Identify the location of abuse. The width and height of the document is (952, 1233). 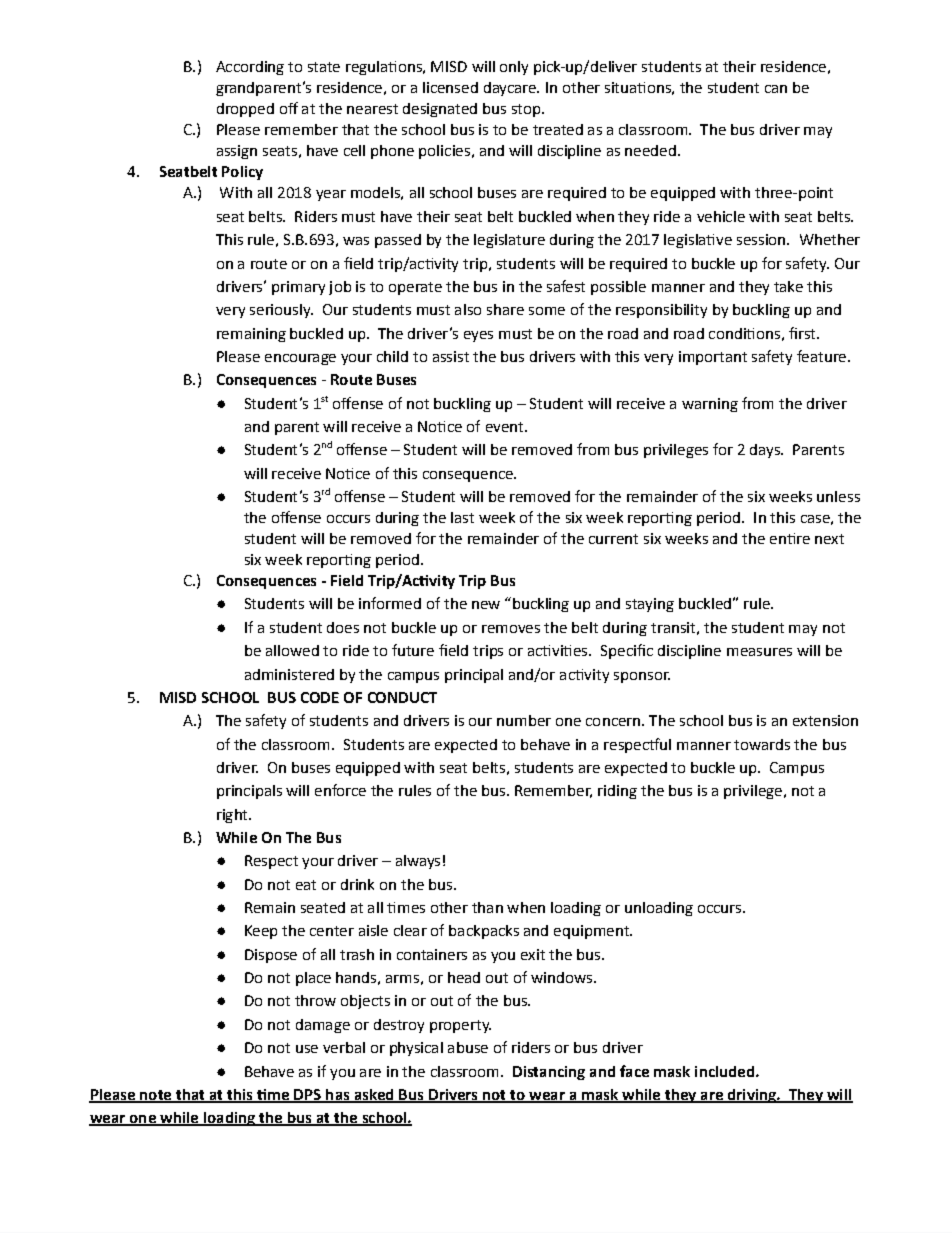
(468, 1047).
